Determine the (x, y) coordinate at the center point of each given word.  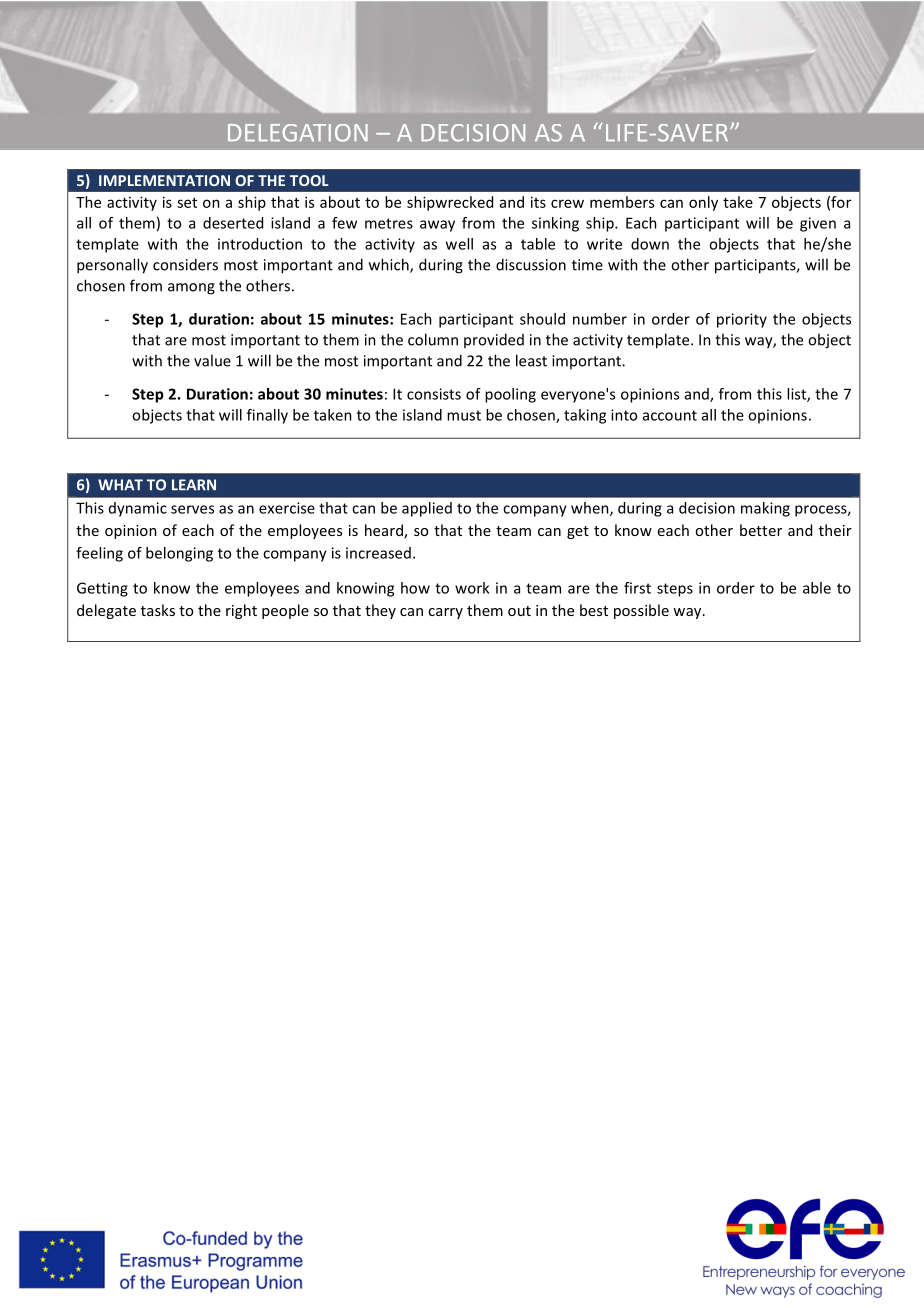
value (212, 360)
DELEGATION (298, 133)
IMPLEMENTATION (164, 180)
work (472, 588)
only (703, 203)
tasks (158, 610)
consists (434, 394)
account (670, 415)
